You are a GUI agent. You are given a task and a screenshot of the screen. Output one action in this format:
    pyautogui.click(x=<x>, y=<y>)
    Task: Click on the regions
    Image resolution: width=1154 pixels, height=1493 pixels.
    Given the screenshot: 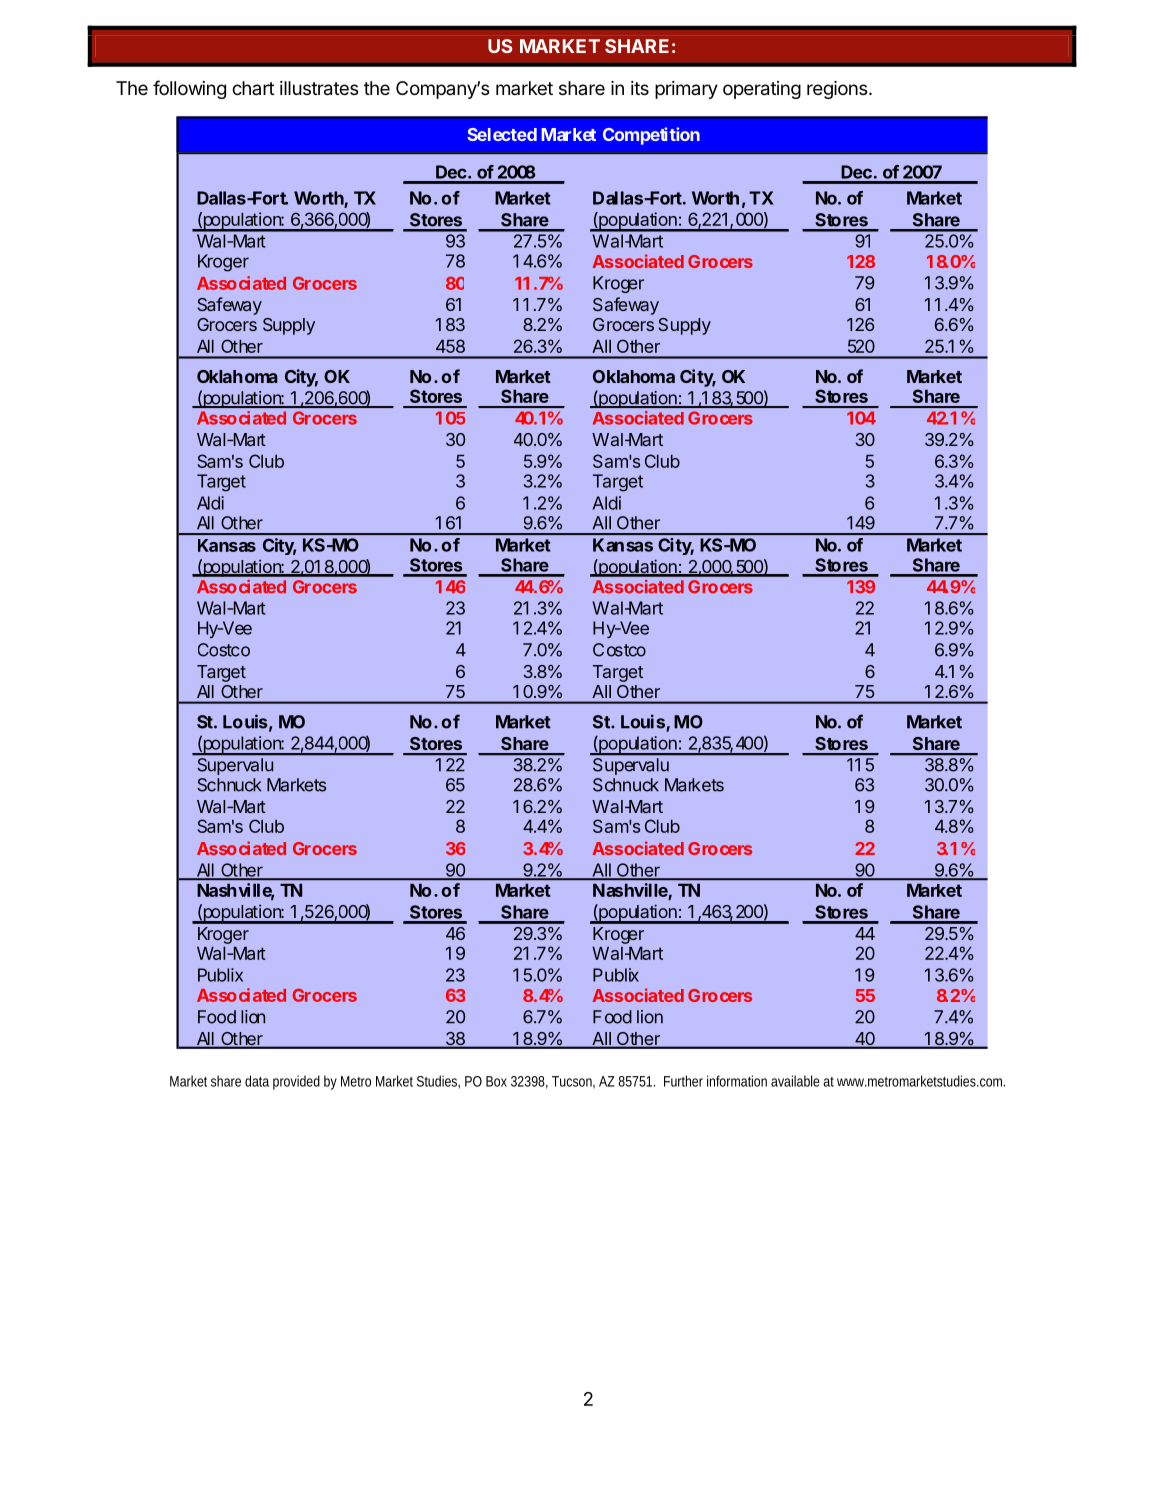 What is the action you would take?
    pyautogui.click(x=838, y=90)
